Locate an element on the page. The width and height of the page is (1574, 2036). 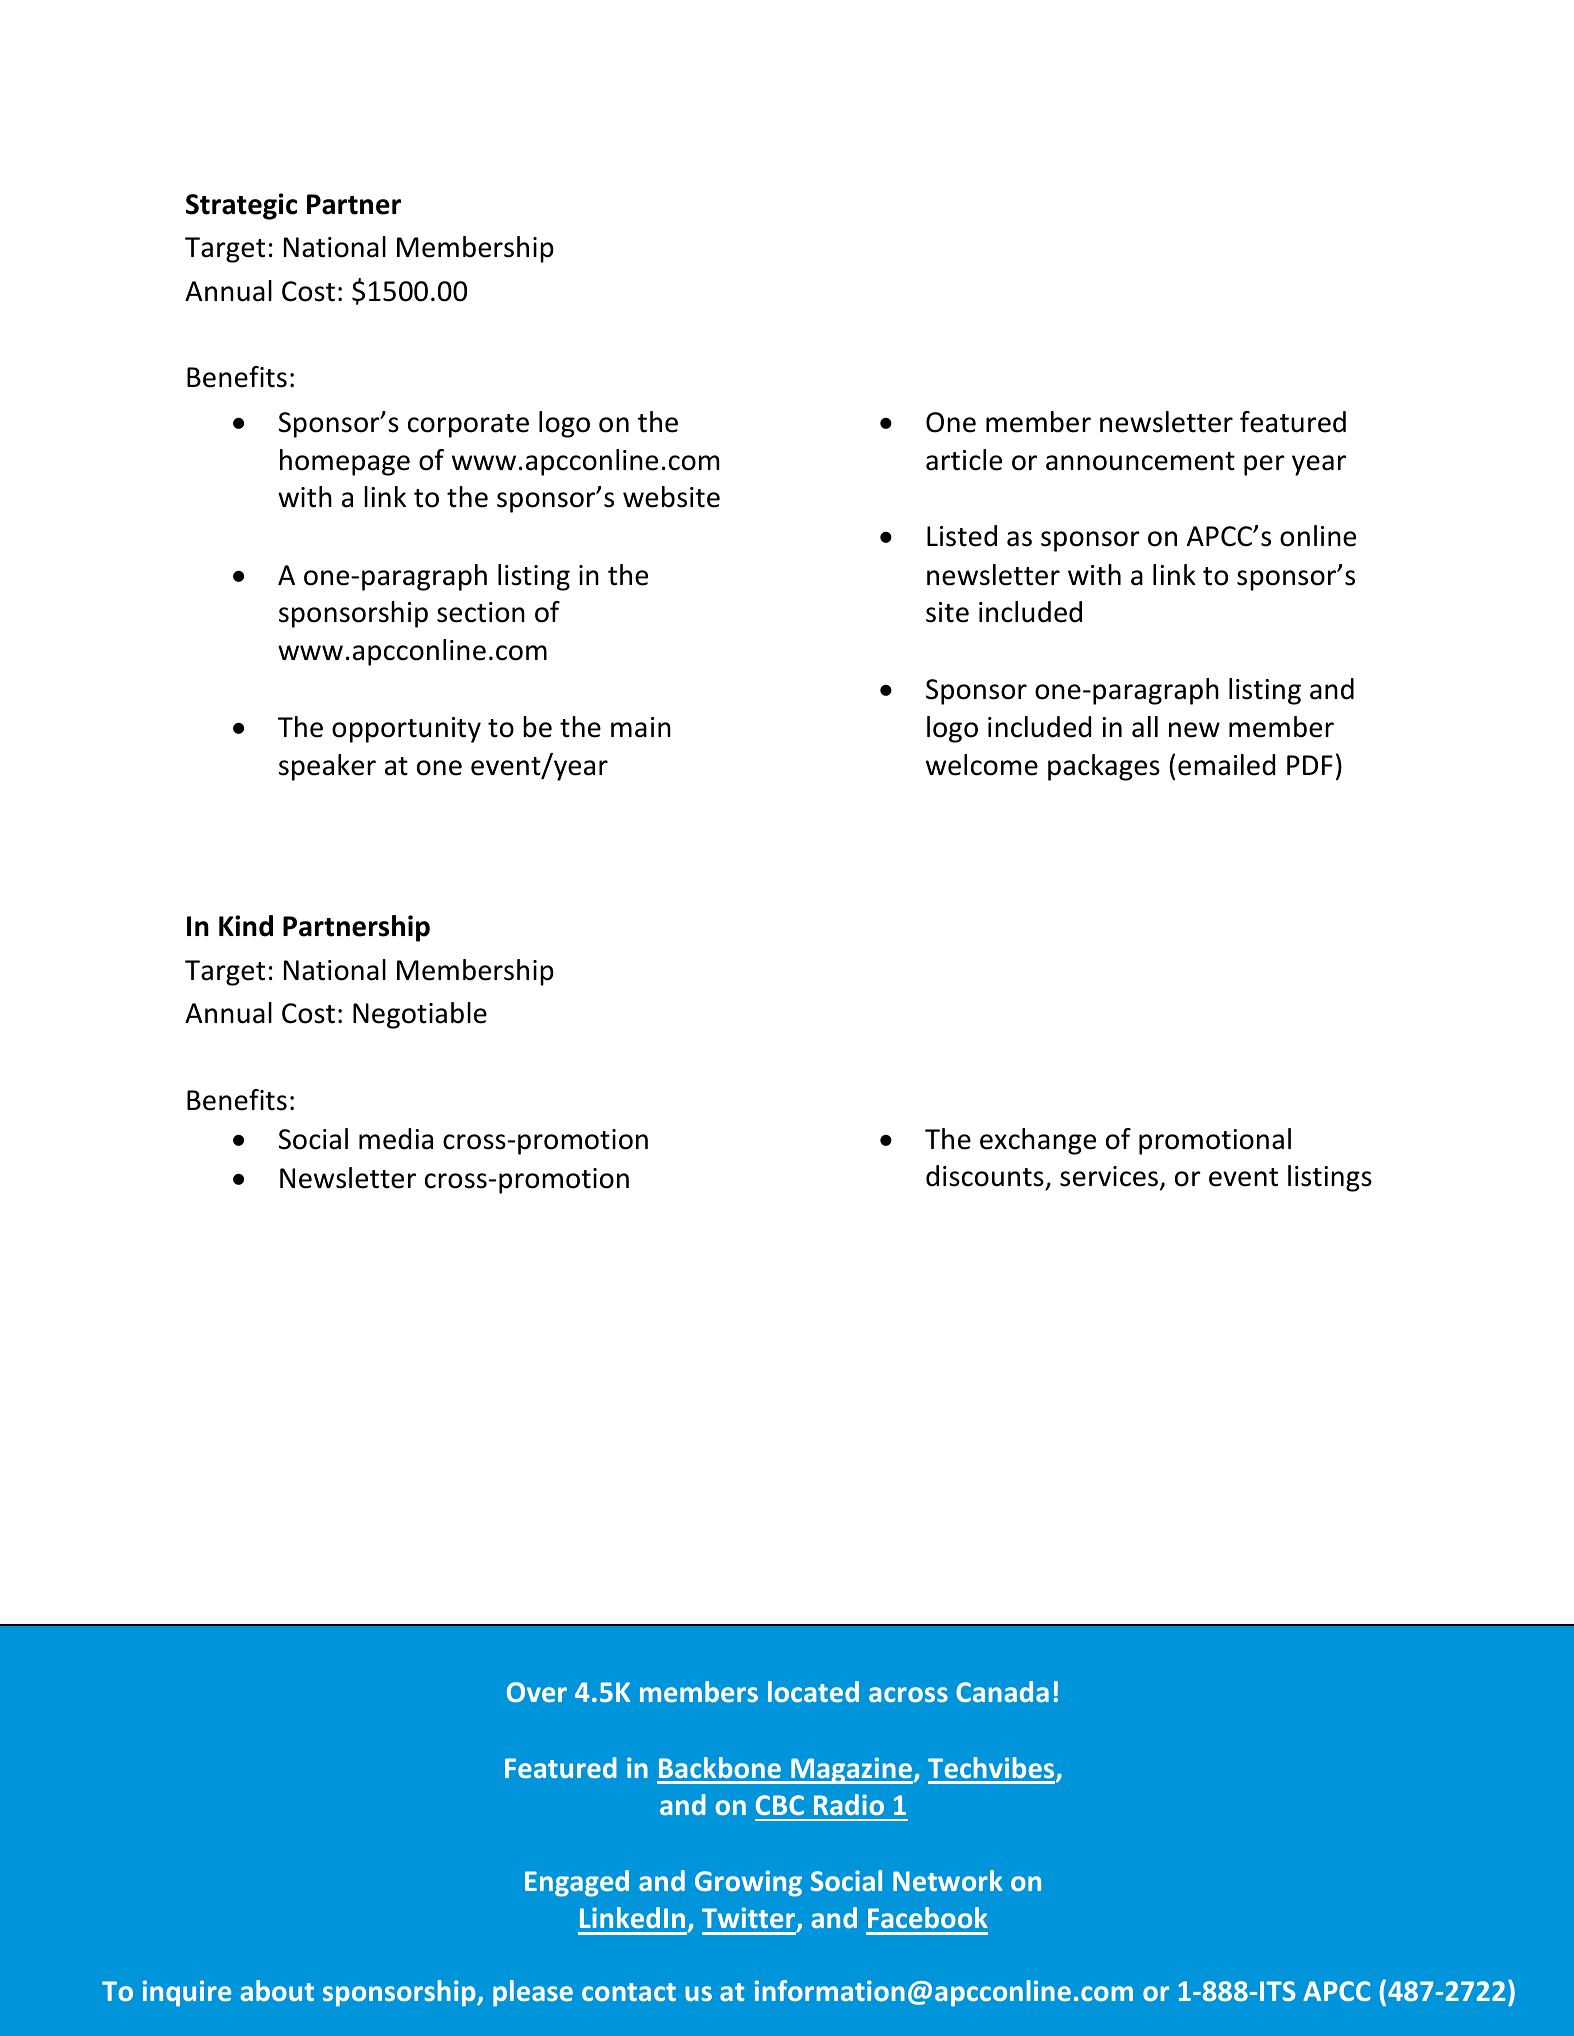
services is located at coordinates (1109, 1176).
